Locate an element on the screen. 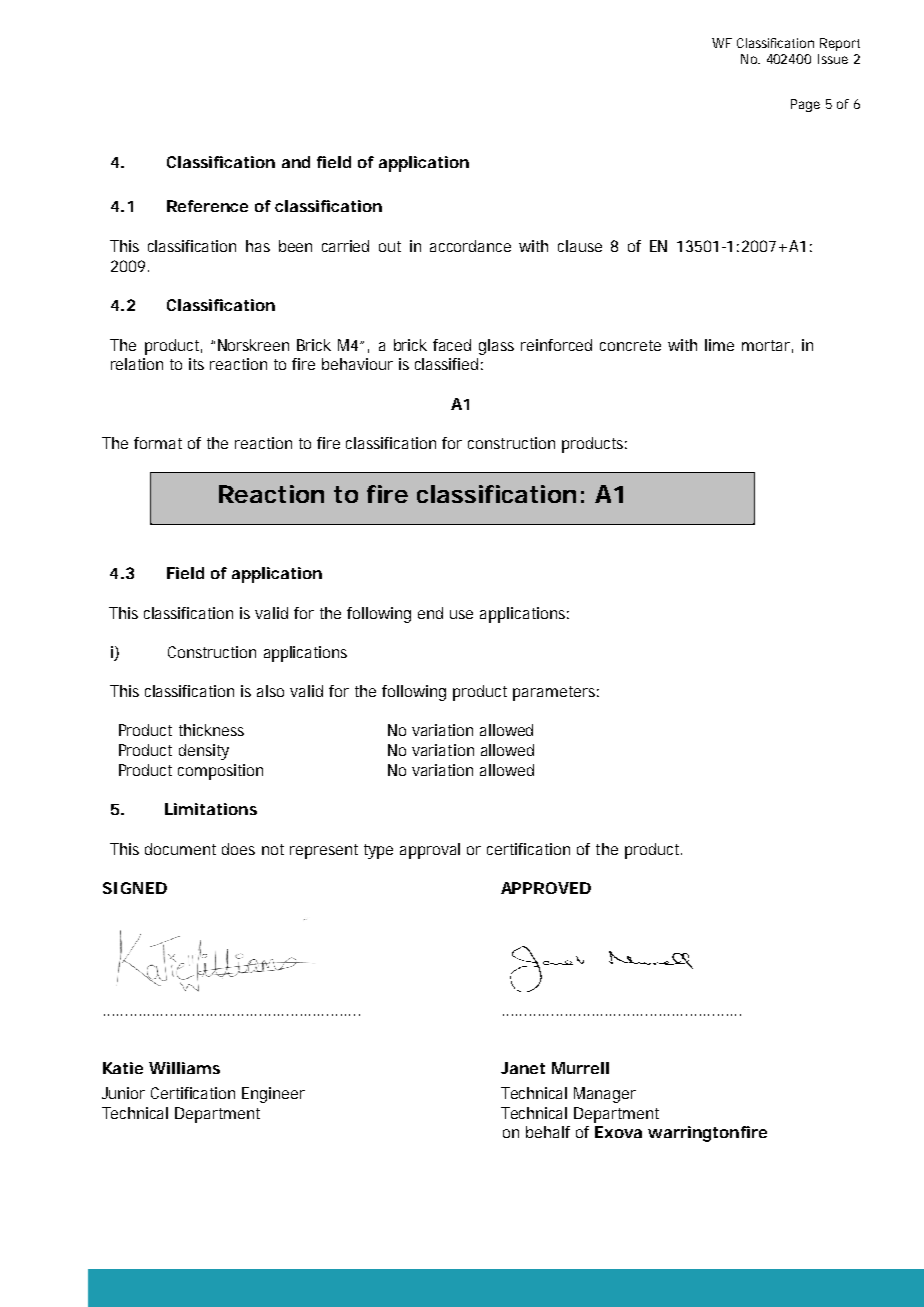 The width and height of the screenshot is (924, 1307). mortar is located at coordinates (766, 345).
